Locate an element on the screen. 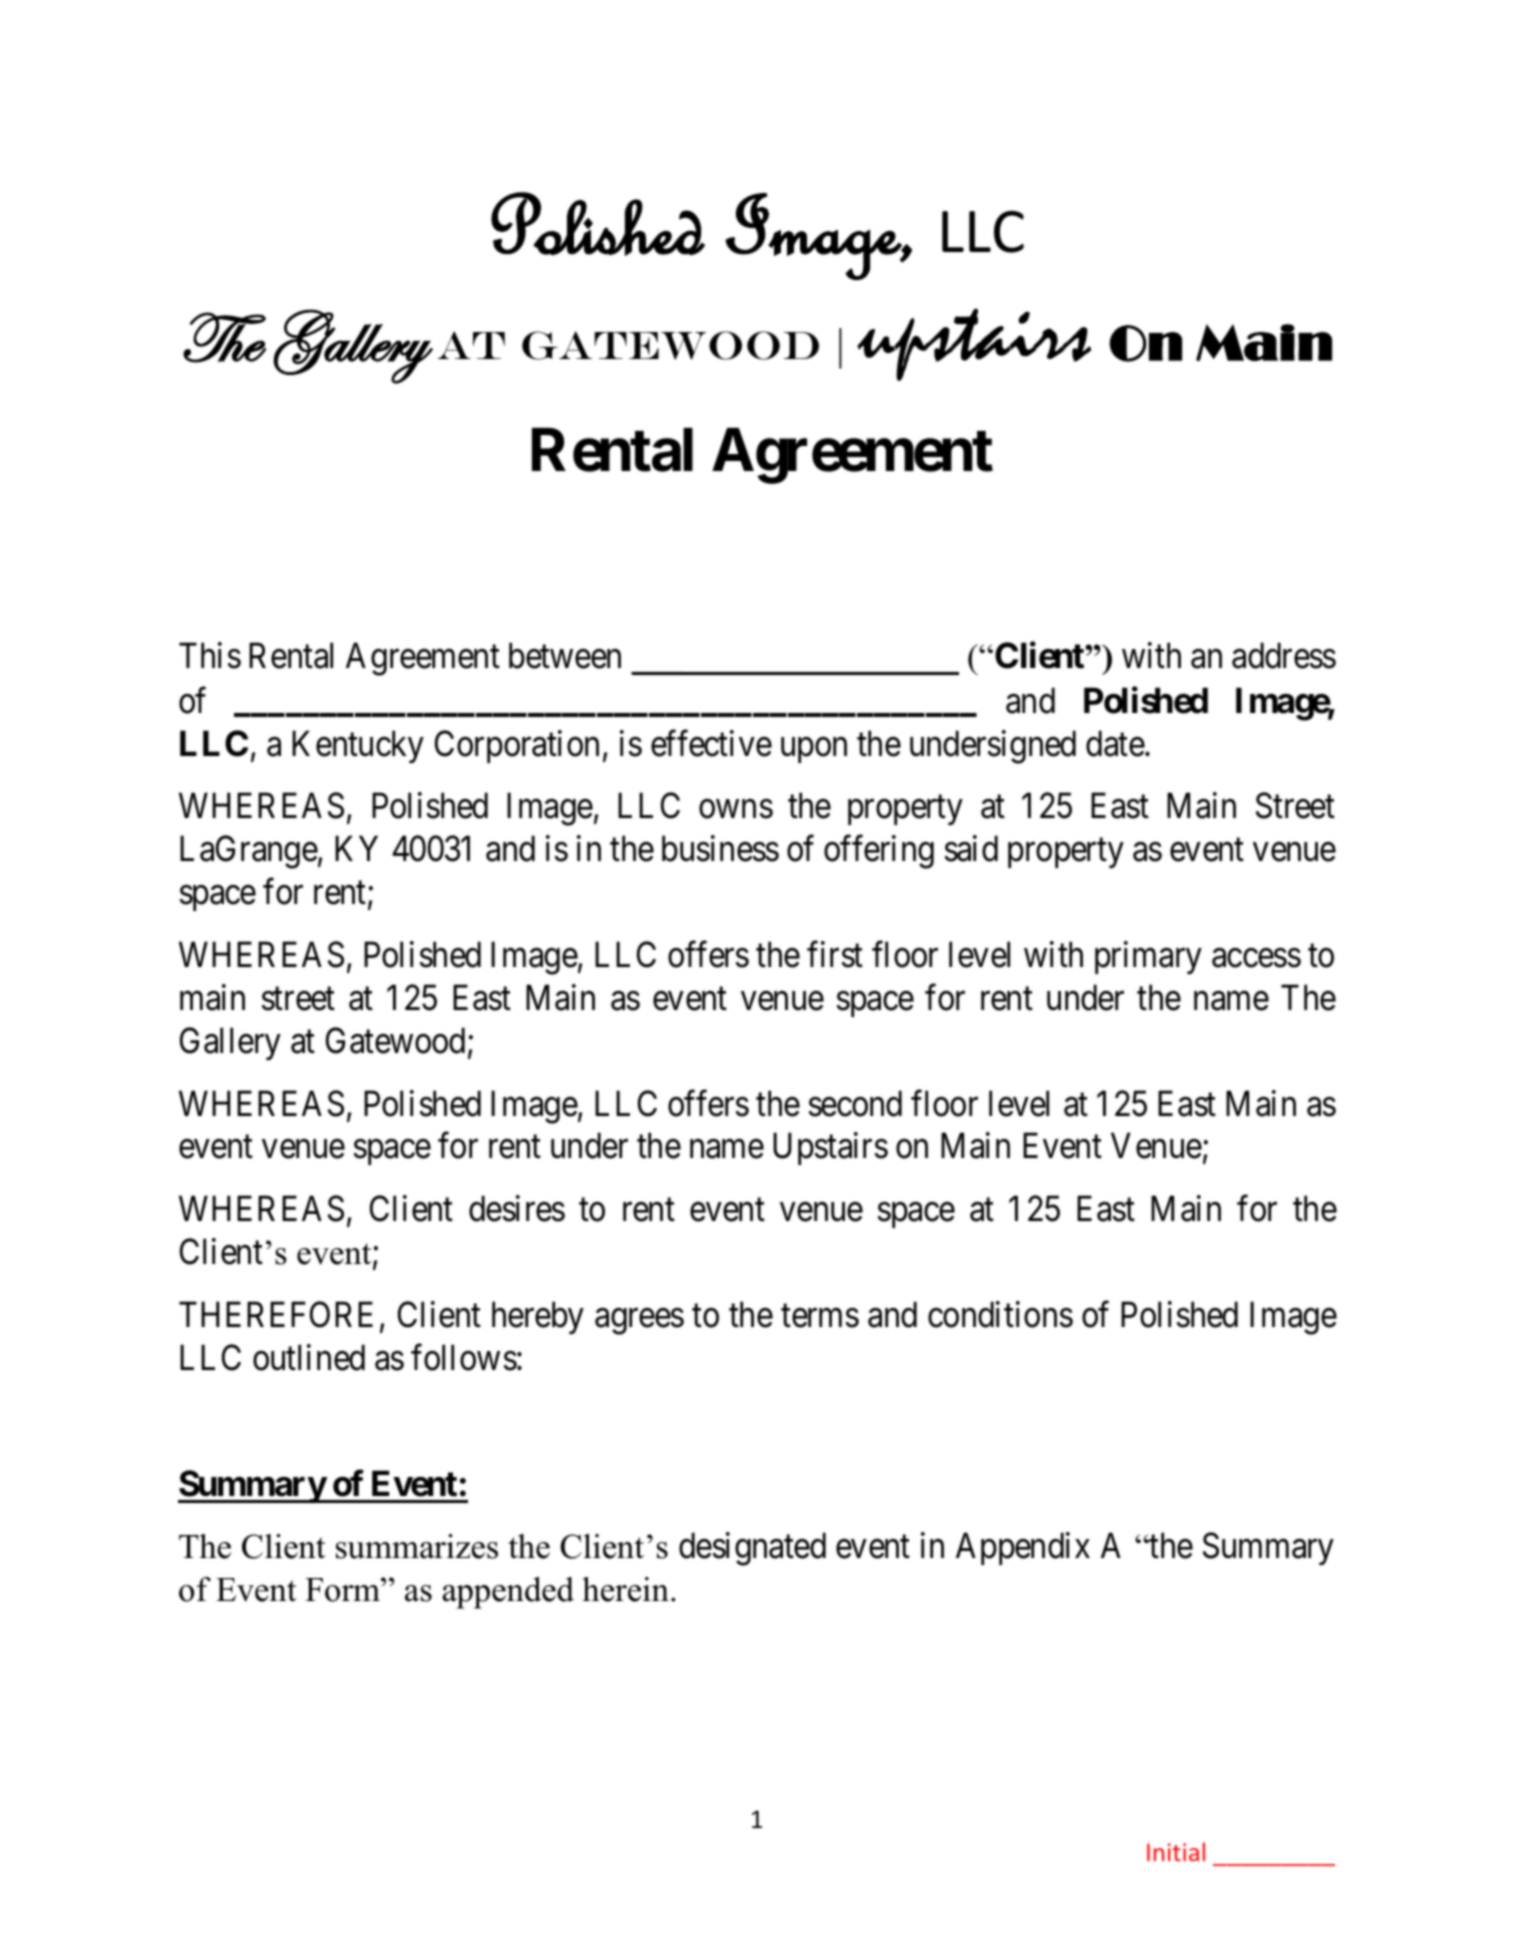 The width and height of the screenshot is (1513, 1958). Appendix is located at coordinates (1023, 1548).
